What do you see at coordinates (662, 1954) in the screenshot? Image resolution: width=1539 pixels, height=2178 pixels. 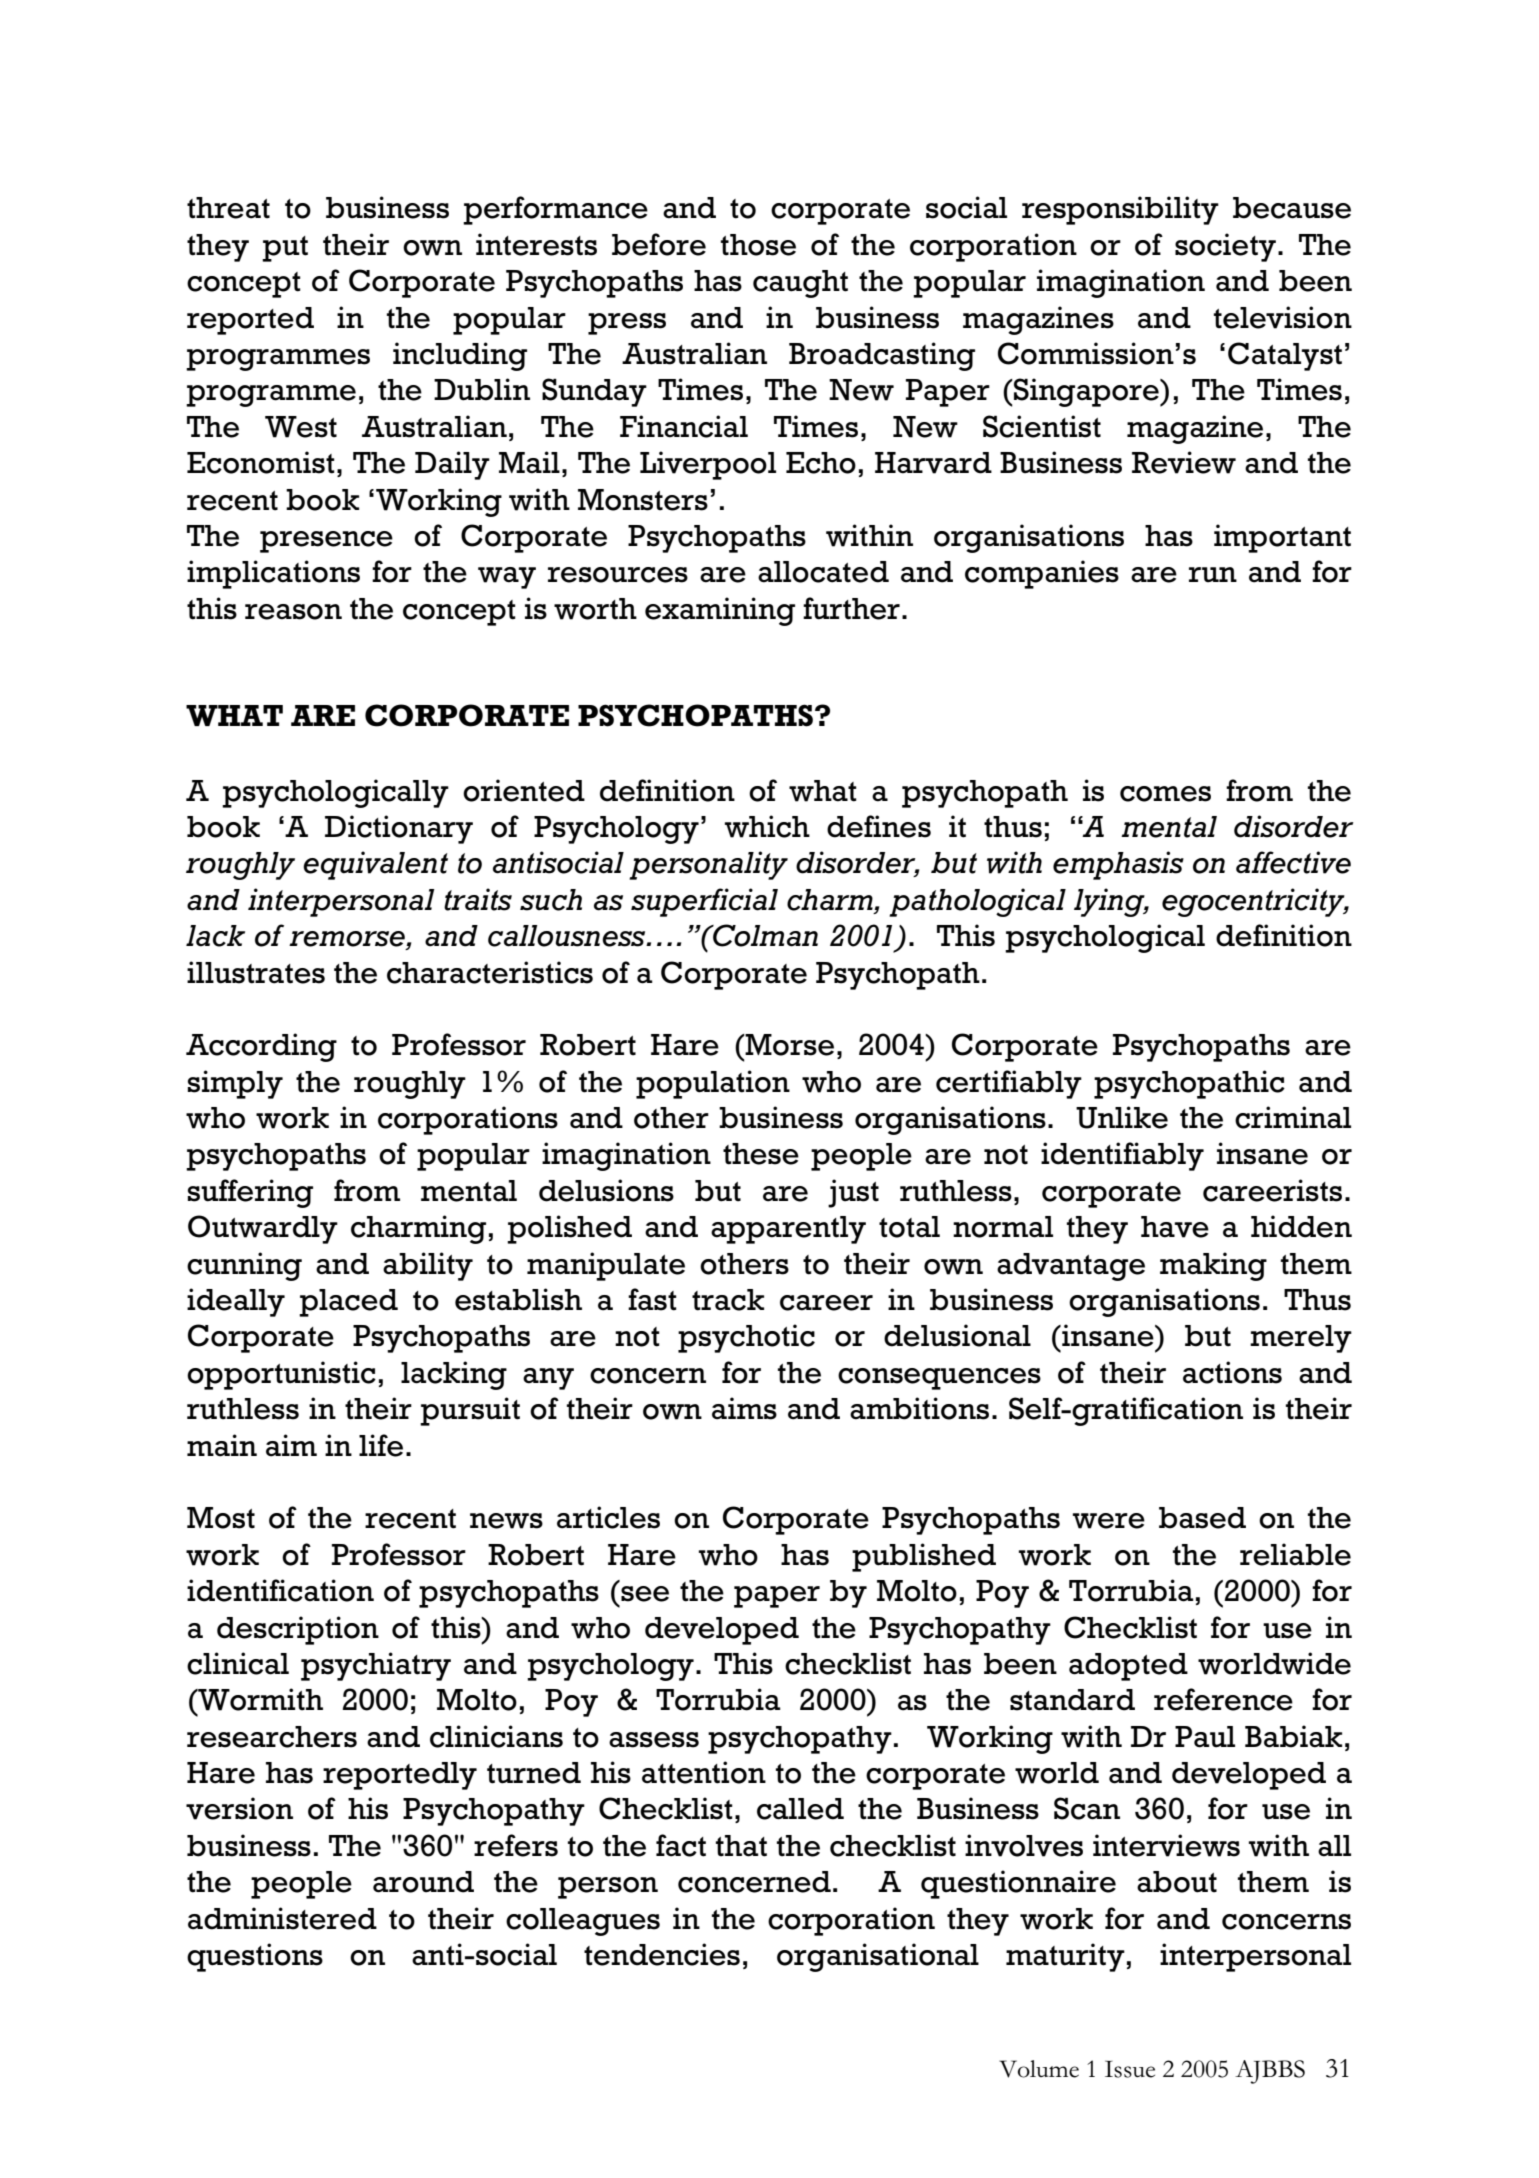 I see `tendencies` at bounding box center [662, 1954].
